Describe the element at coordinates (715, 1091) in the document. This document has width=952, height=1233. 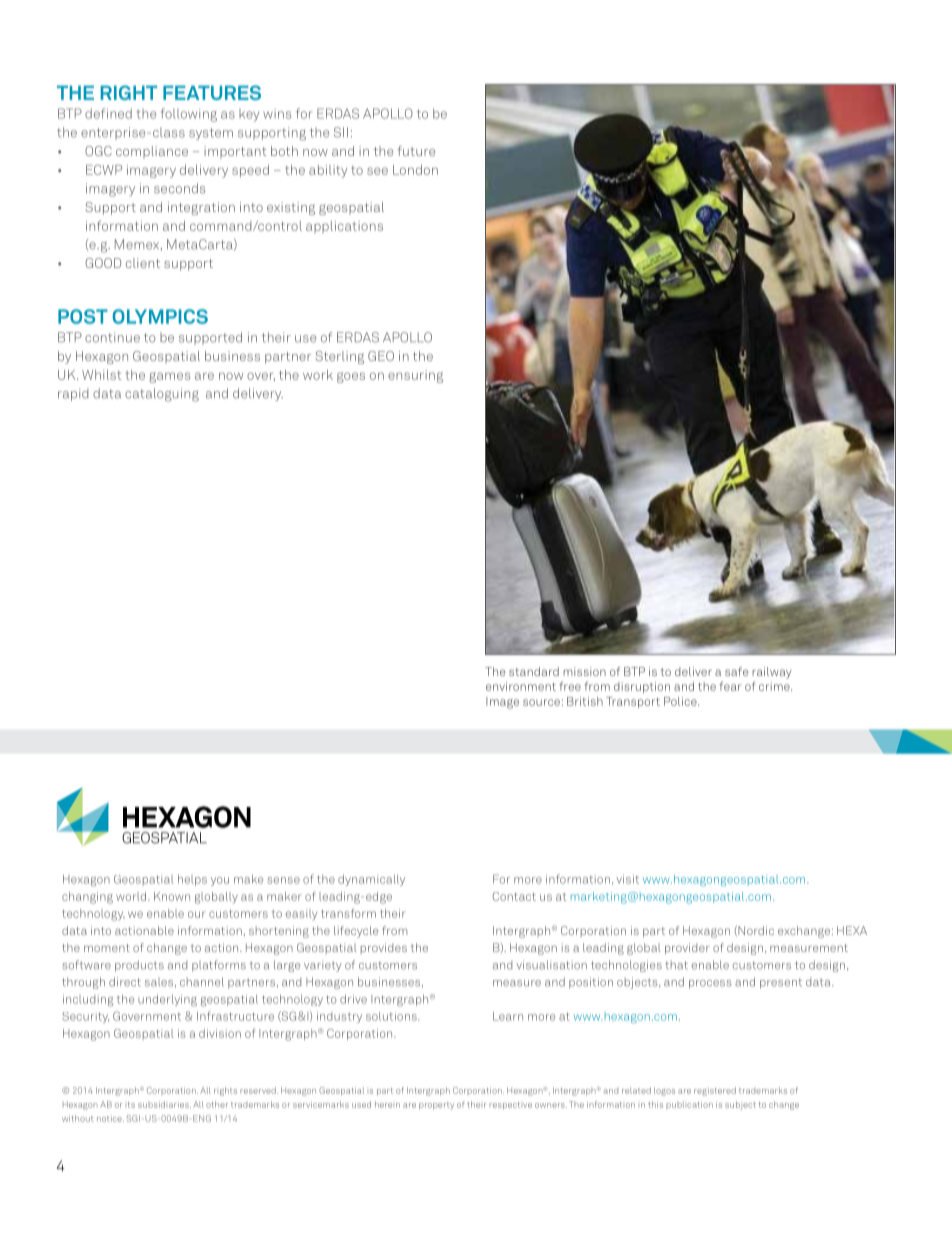
I see `registered` at that location.
